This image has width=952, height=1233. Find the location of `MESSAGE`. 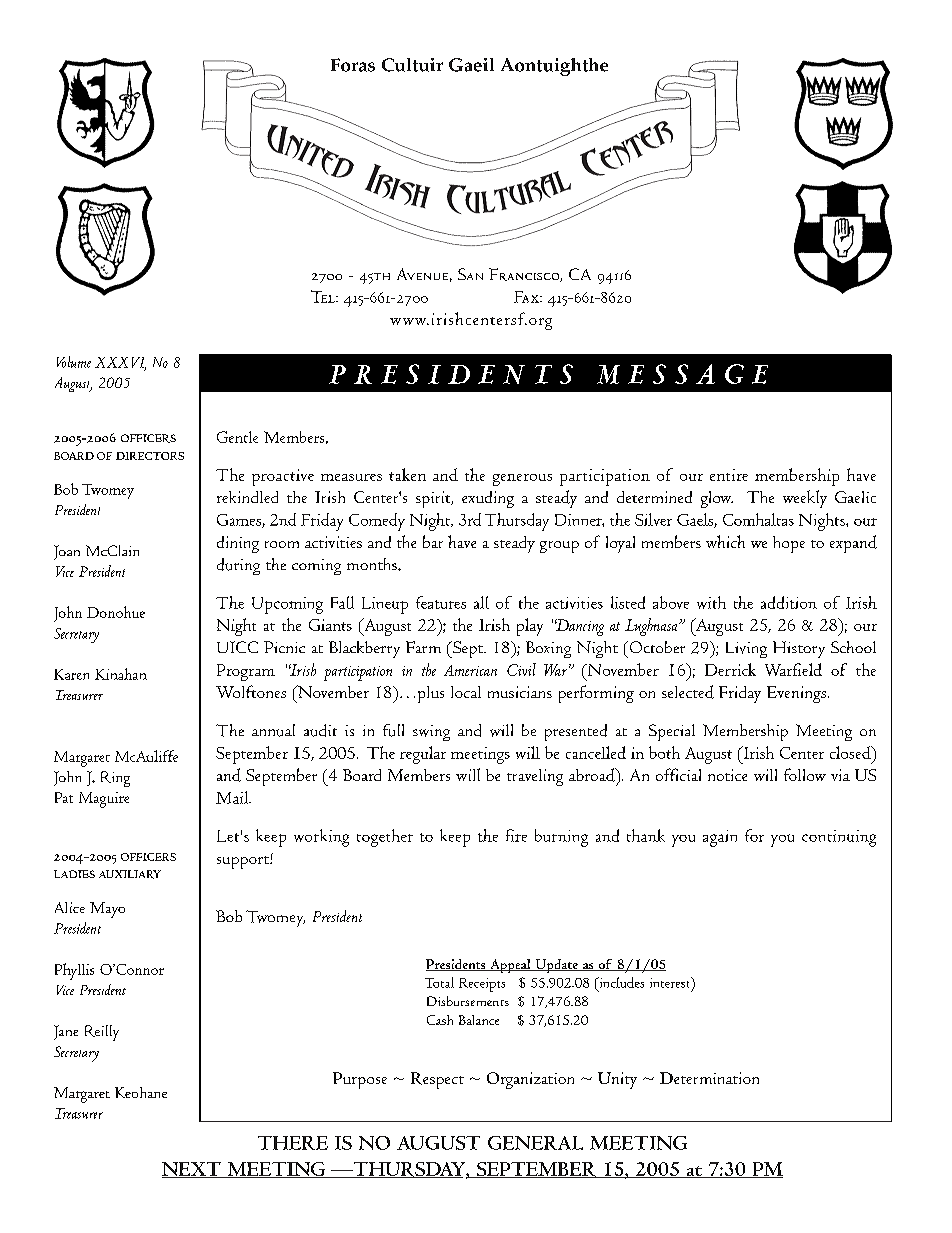

MESSAGE is located at coordinates (682, 374).
